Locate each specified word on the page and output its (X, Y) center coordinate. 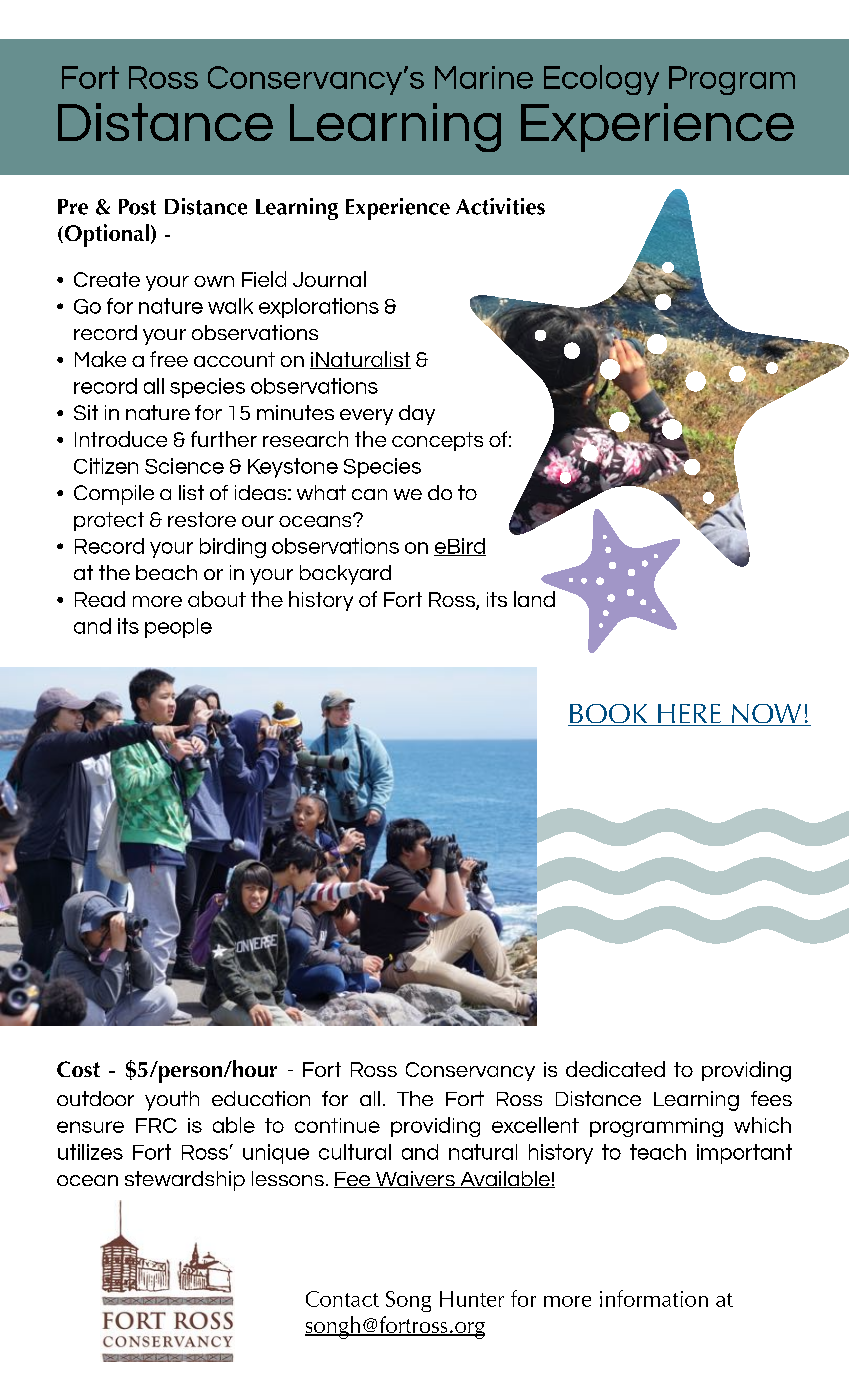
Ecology (601, 80)
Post (137, 207)
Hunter (472, 1299)
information (654, 1298)
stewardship (185, 1181)
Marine (484, 77)
